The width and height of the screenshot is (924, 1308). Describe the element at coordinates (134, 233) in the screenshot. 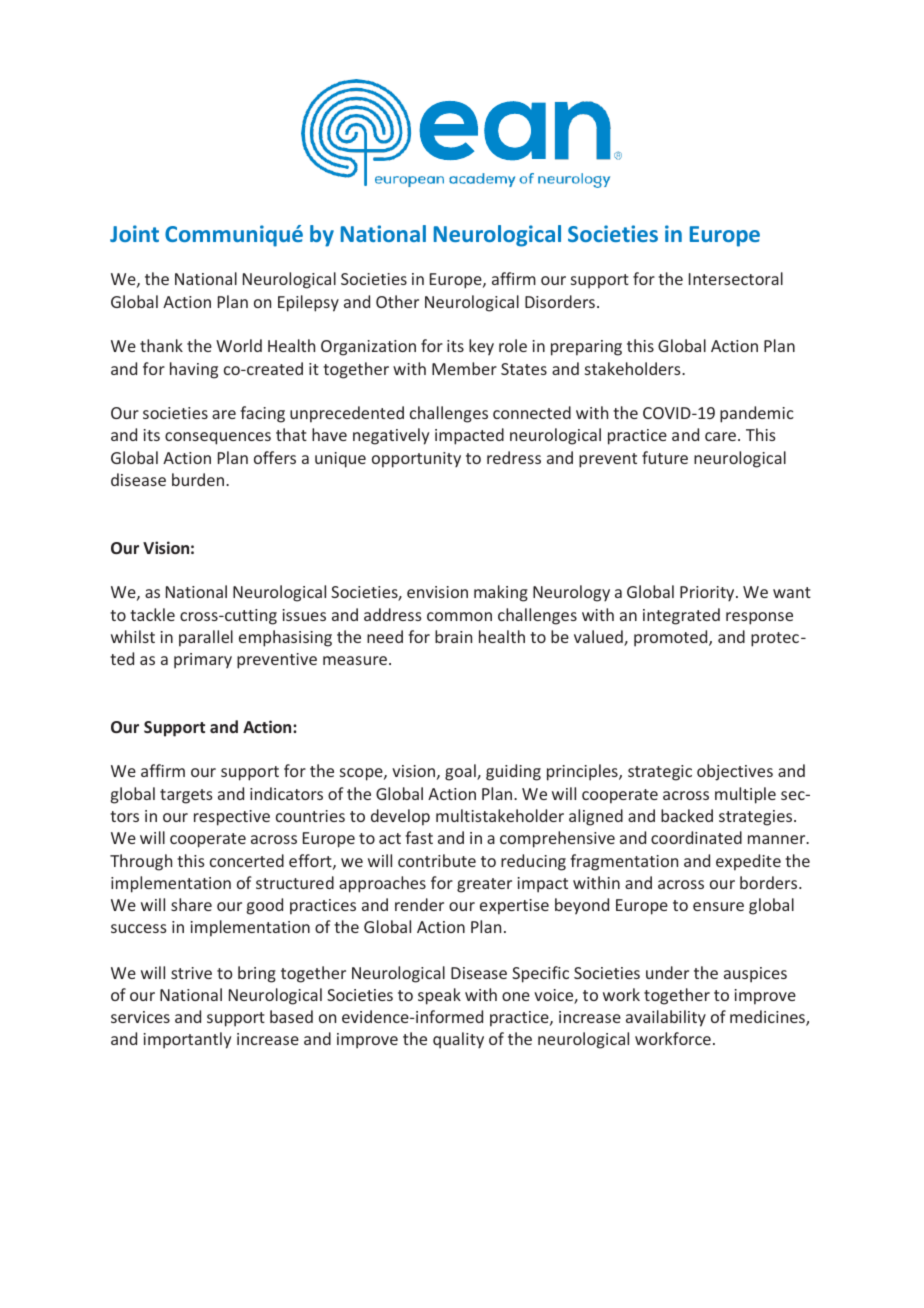

I see `Joint` at that location.
